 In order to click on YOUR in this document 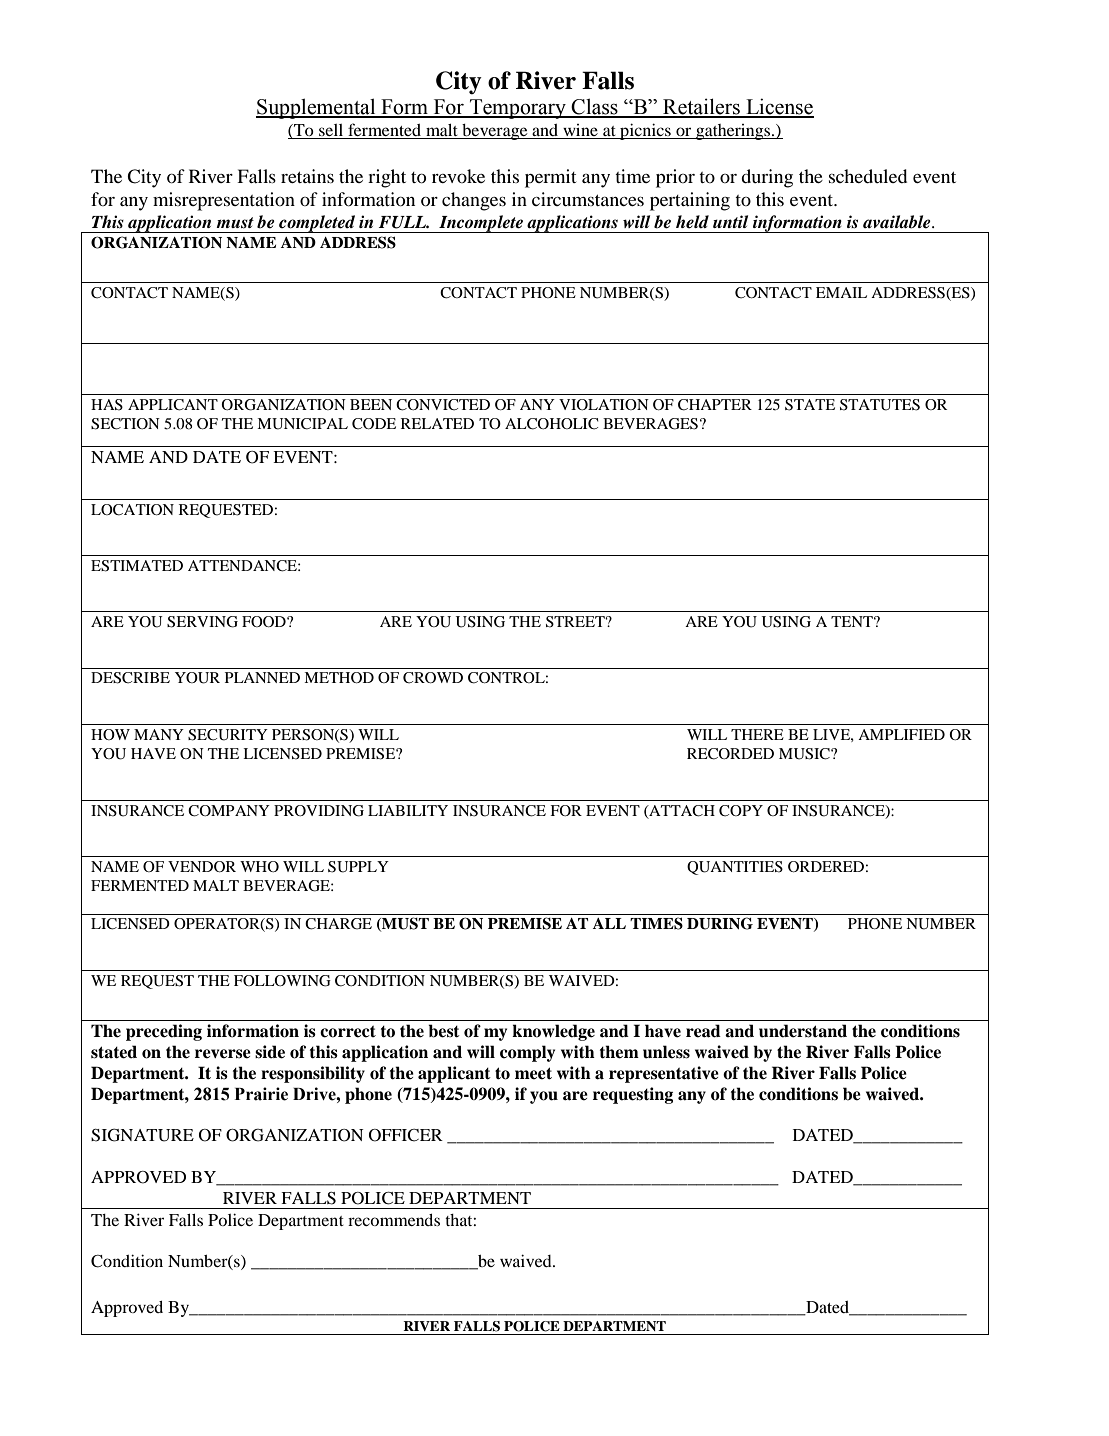, I will do `click(197, 678)`.
